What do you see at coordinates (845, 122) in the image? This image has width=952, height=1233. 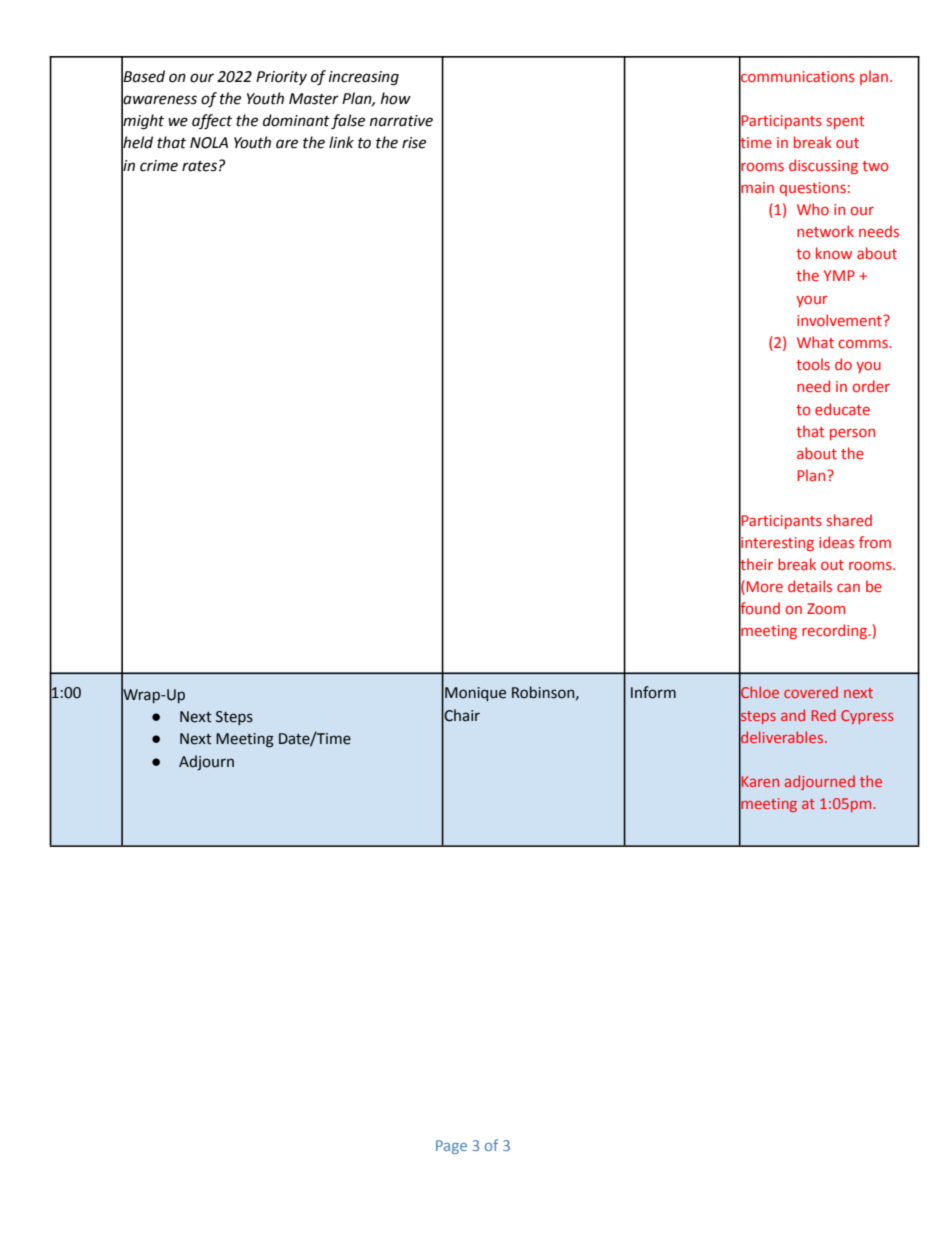 I see `spent` at bounding box center [845, 122].
